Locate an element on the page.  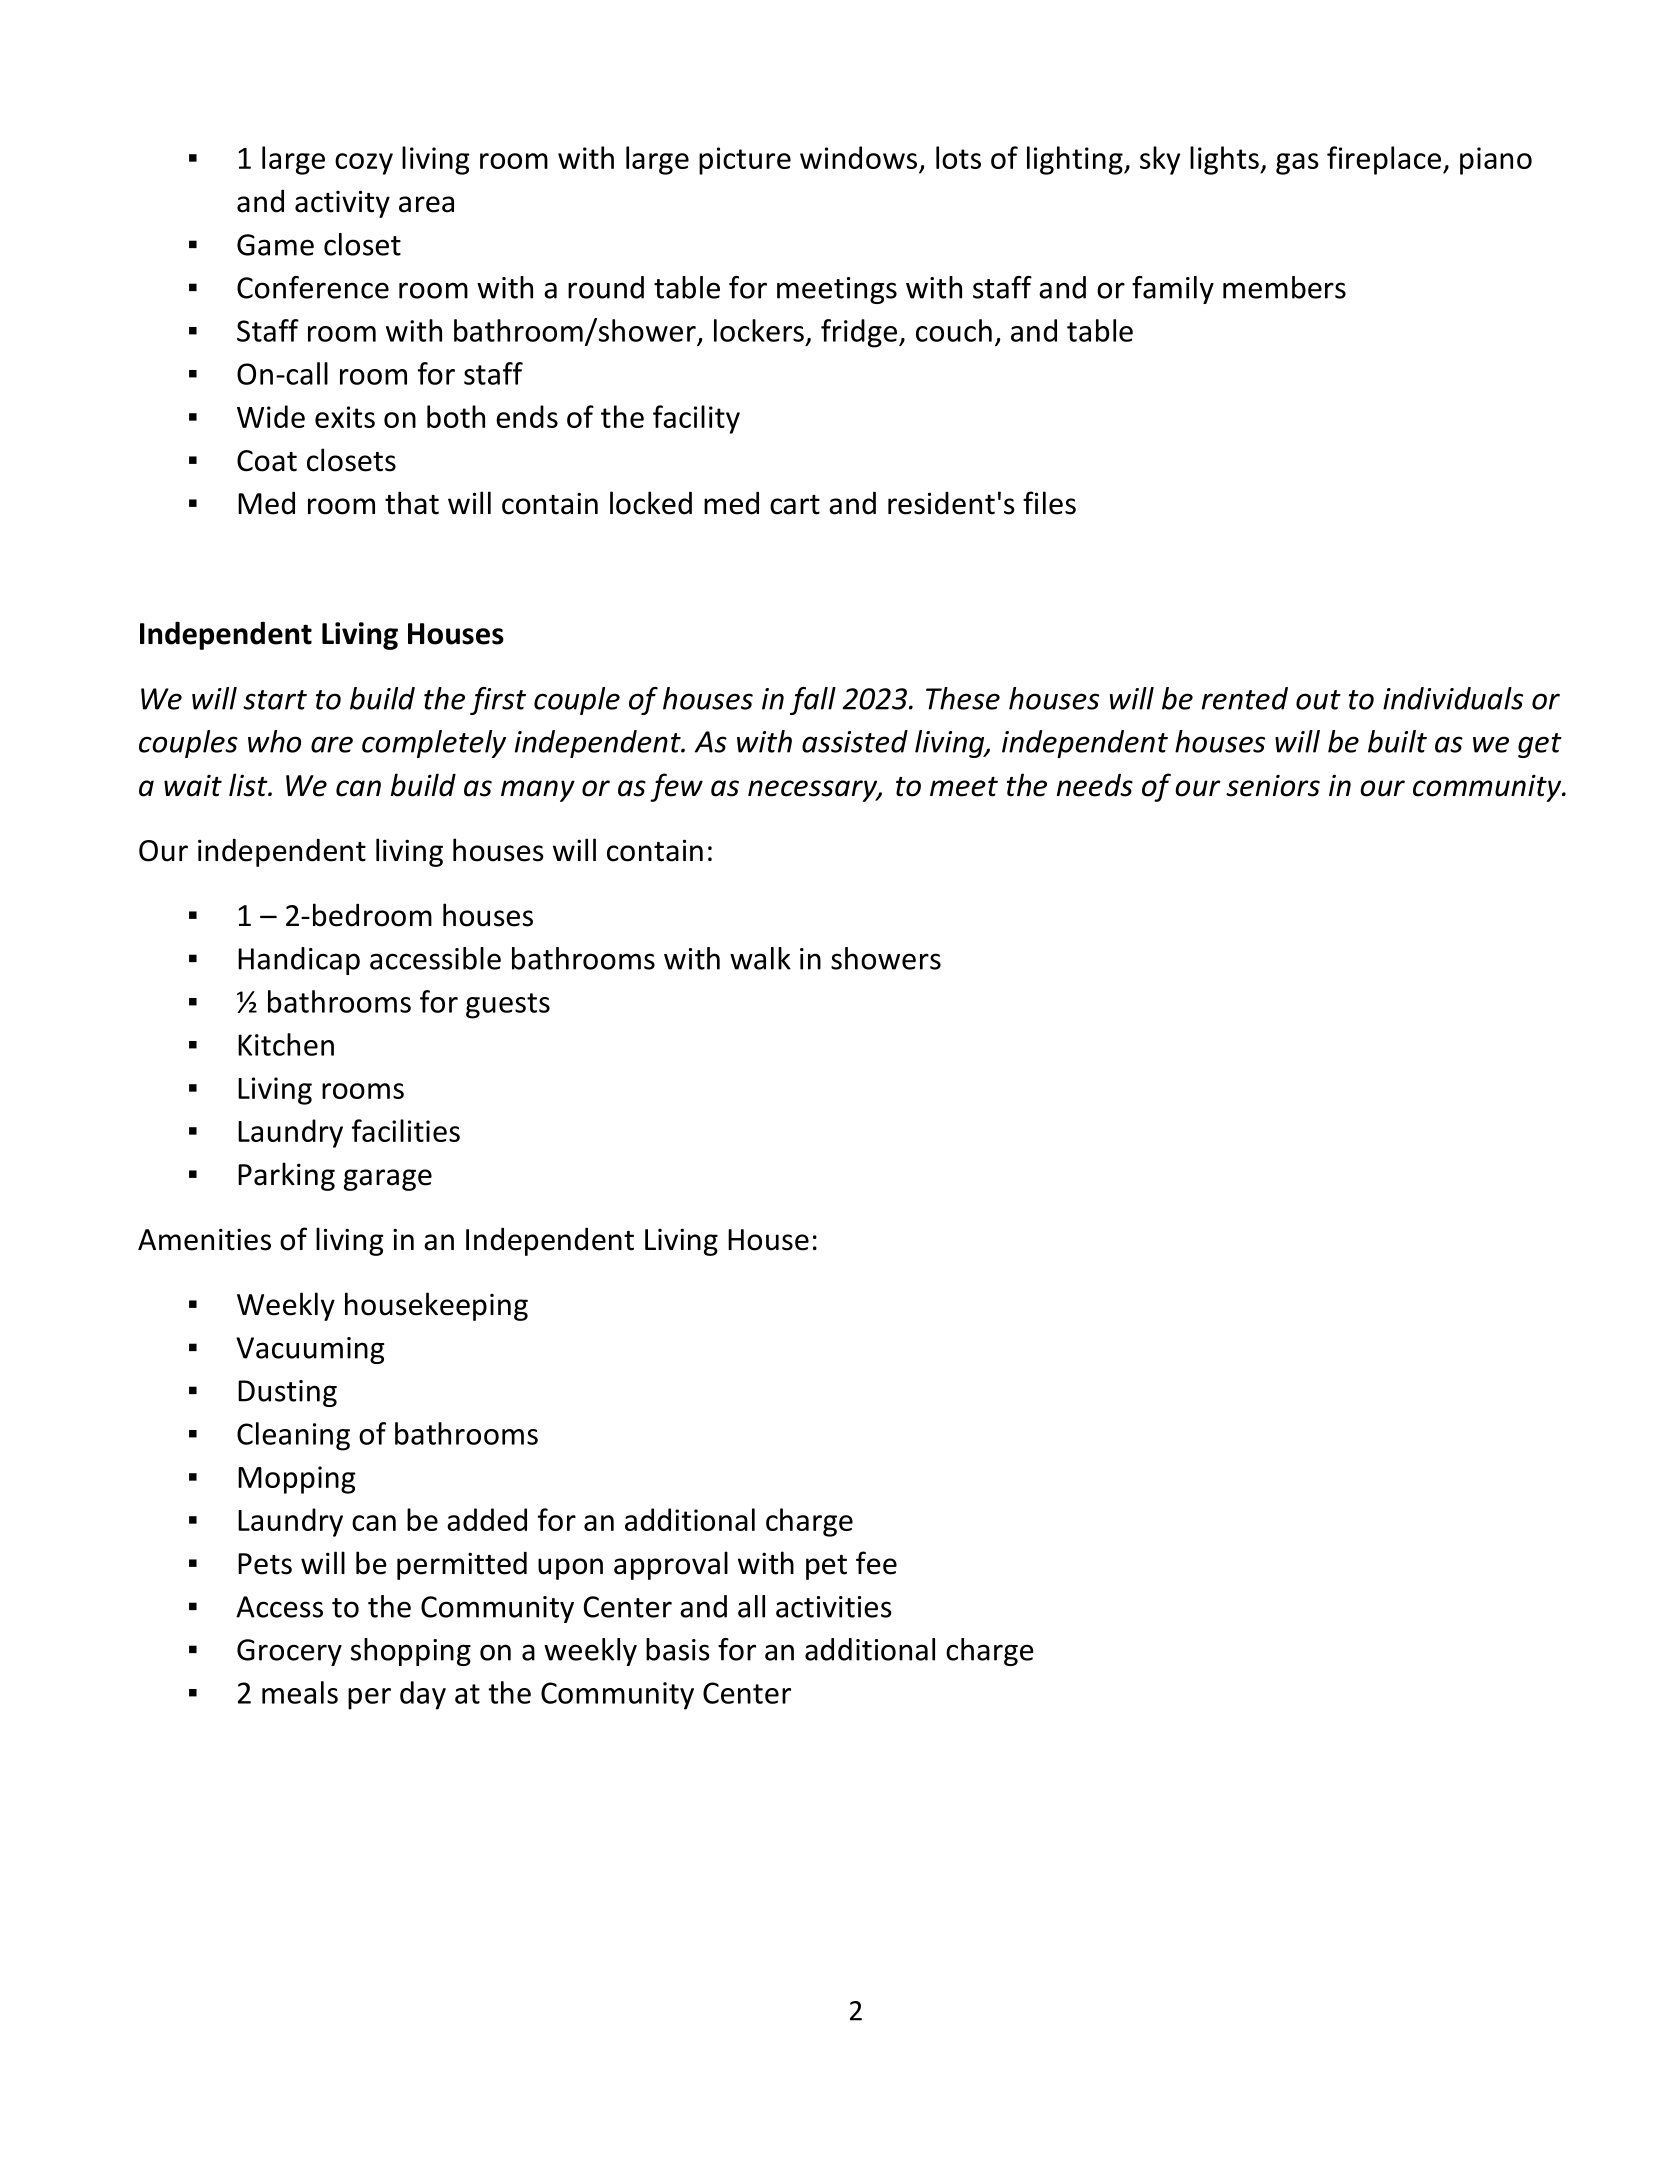
approval is located at coordinates (671, 1565).
